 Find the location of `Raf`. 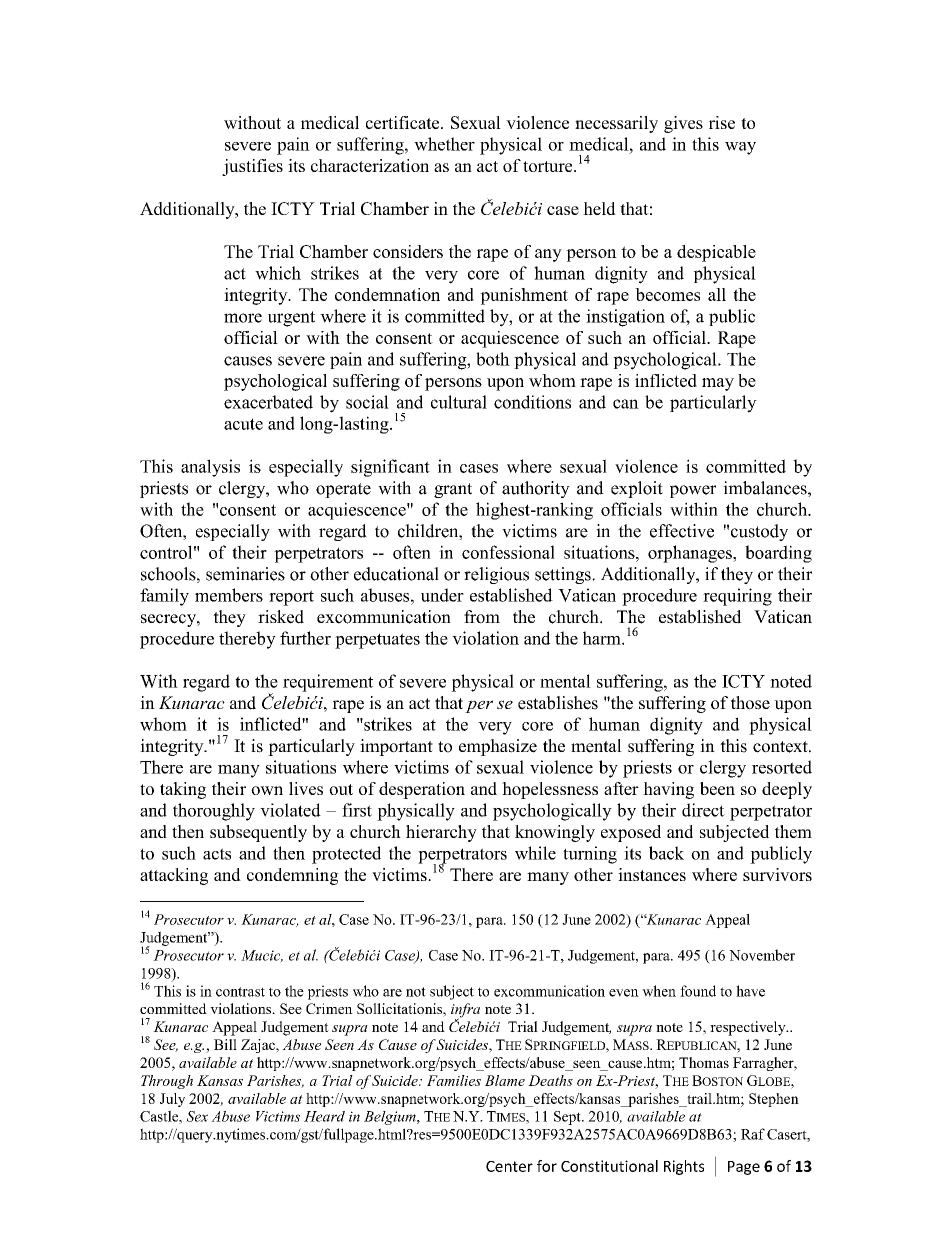

Raf is located at coordinates (753, 1134).
